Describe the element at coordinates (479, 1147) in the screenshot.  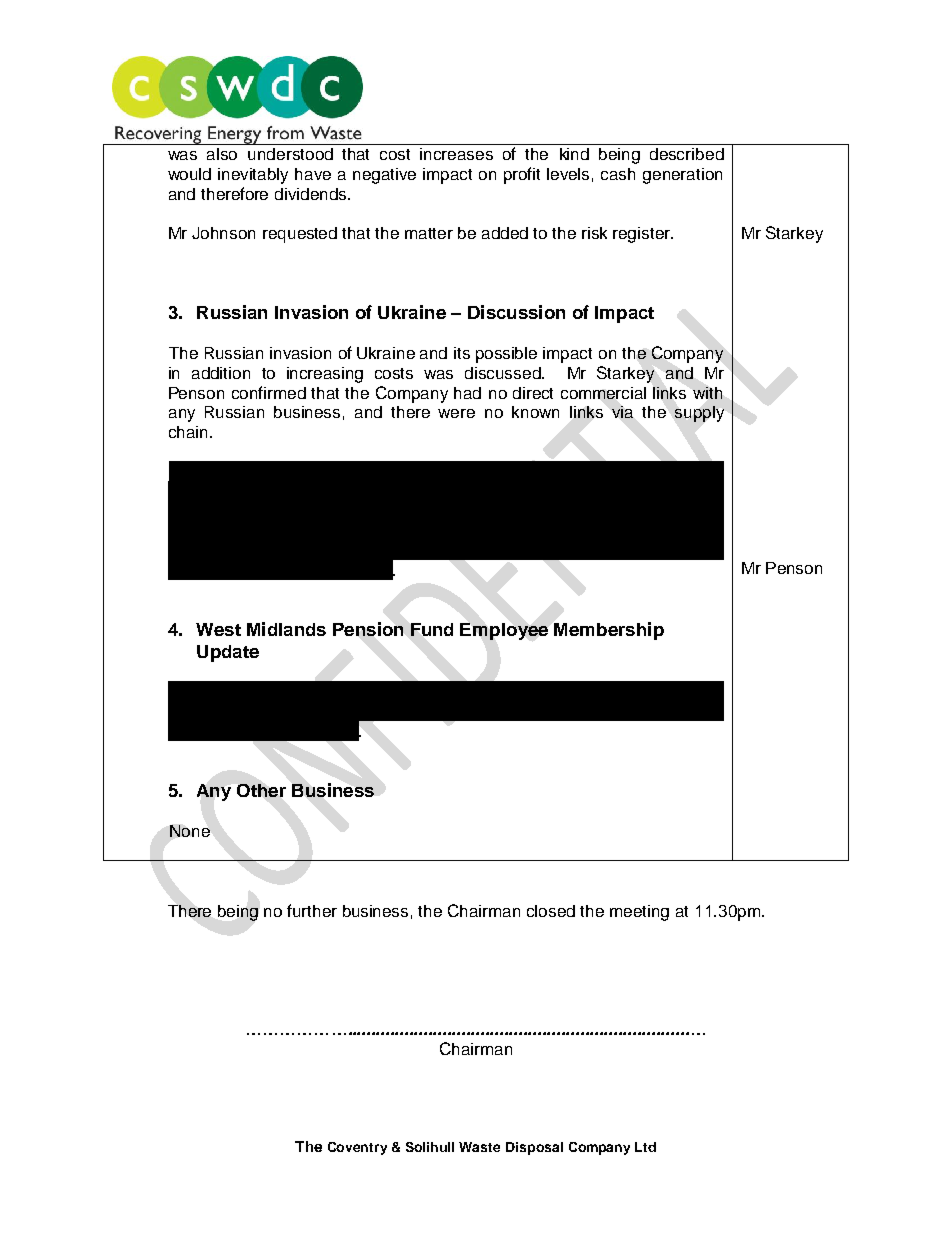
I see `Waste` at that location.
